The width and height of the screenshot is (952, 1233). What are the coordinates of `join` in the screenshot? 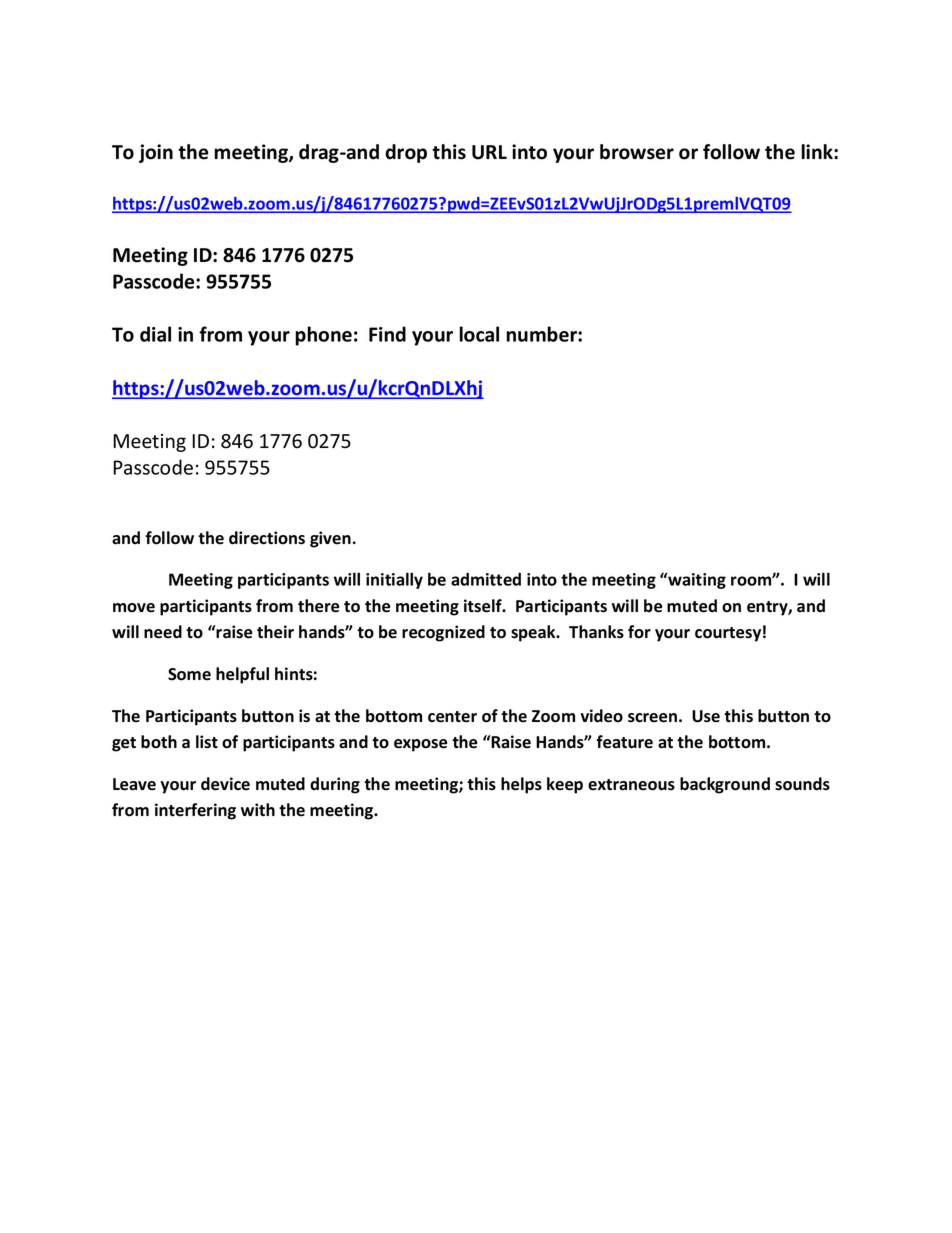 It's located at (156, 153).
